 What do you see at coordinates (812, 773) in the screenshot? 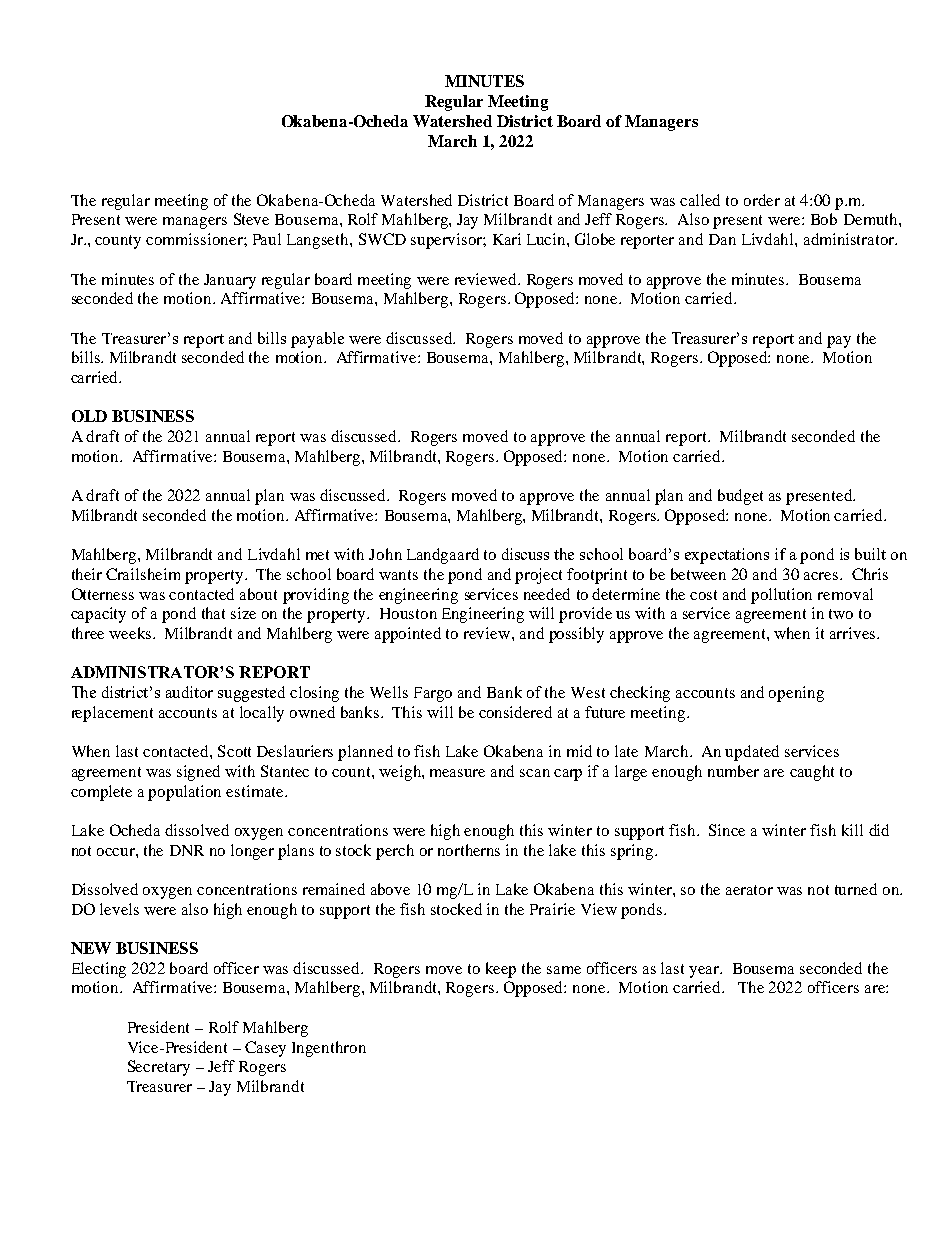
I see `caught` at bounding box center [812, 773].
